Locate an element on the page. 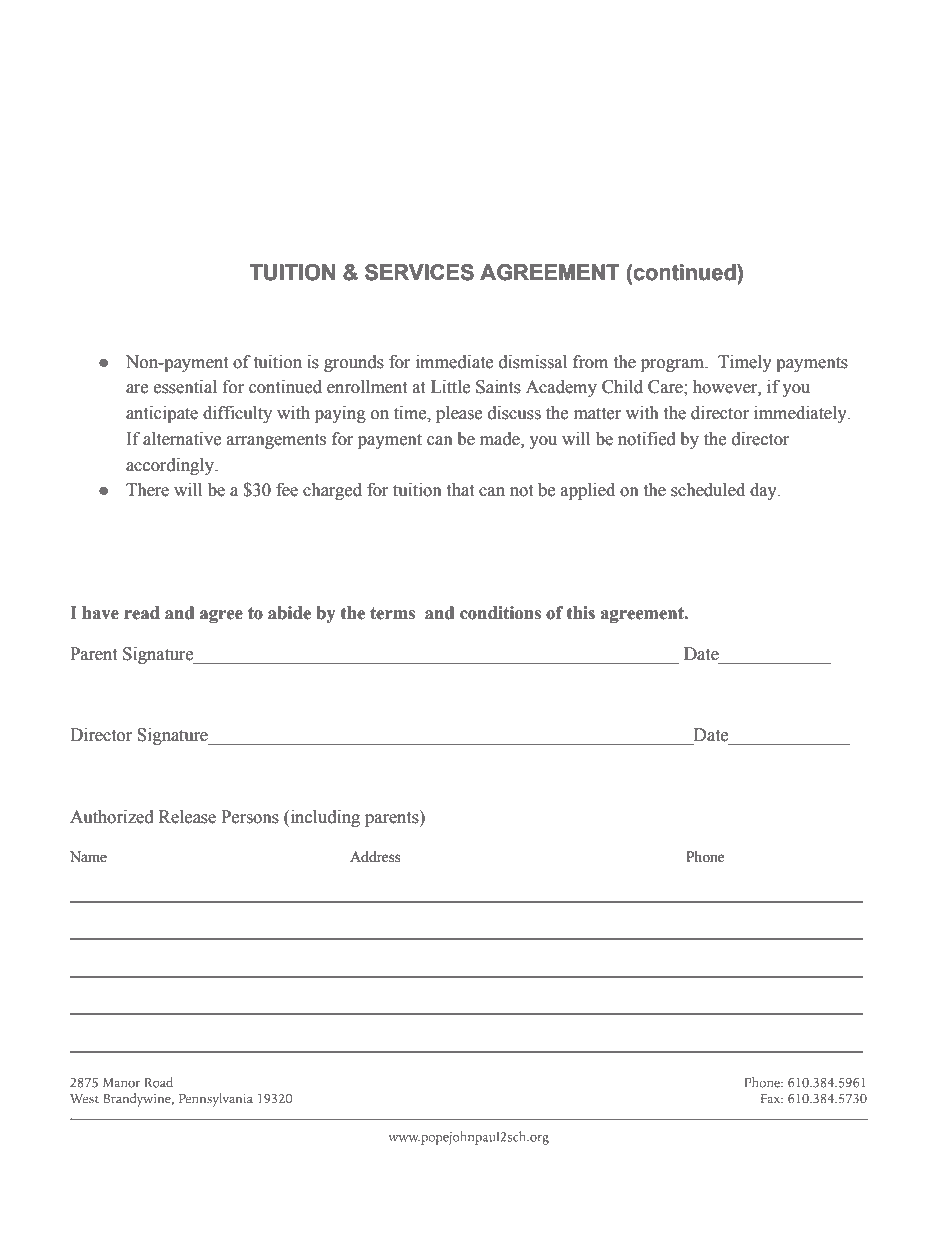 The width and height of the image is (952, 1233). notified is located at coordinates (647, 439).
